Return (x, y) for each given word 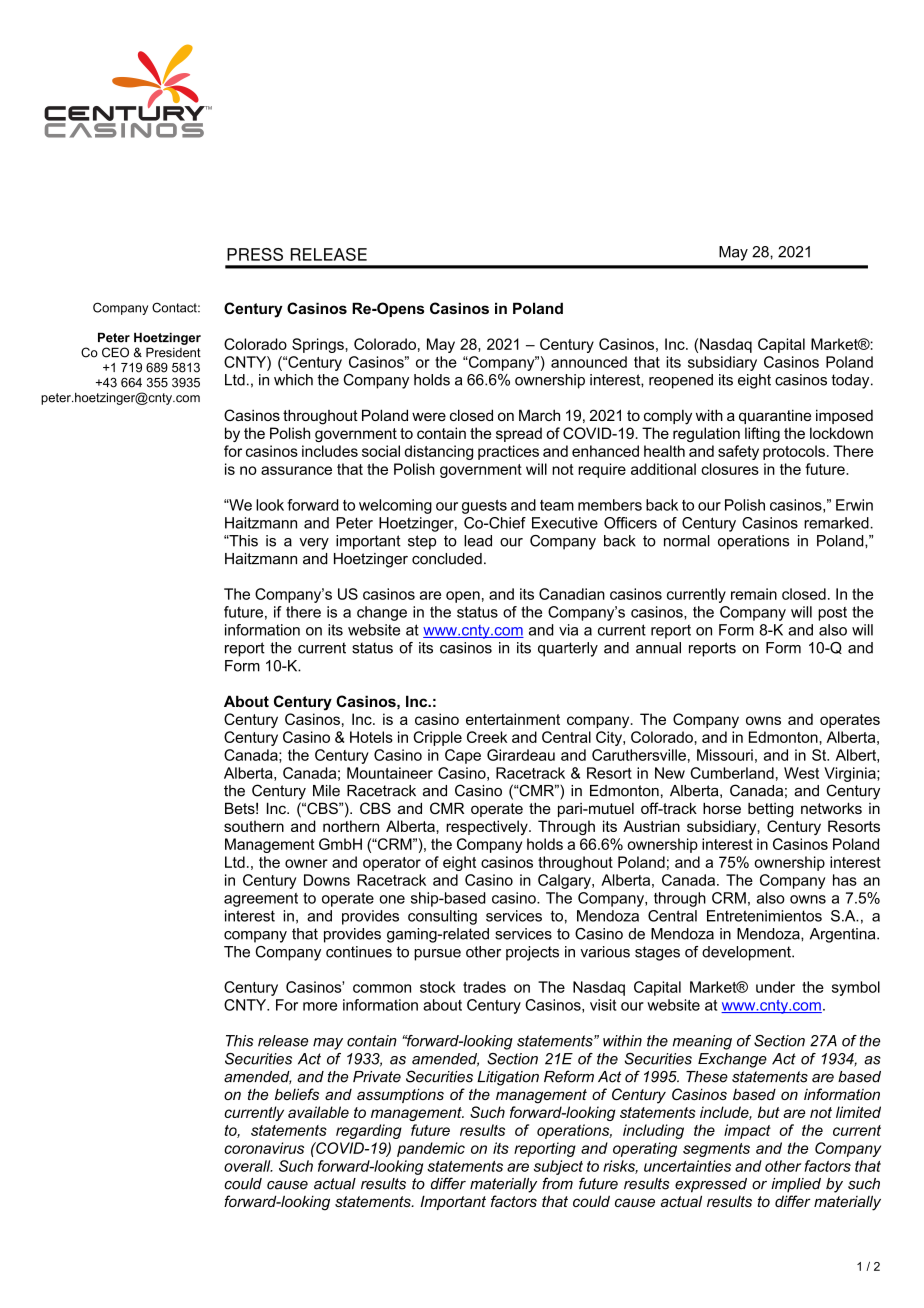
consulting (442, 917)
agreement (261, 900)
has (845, 880)
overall (248, 1166)
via (568, 630)
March (539, 415)
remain (754, 594)
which (293, 380)
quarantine (775, 416)
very (314, 544)
